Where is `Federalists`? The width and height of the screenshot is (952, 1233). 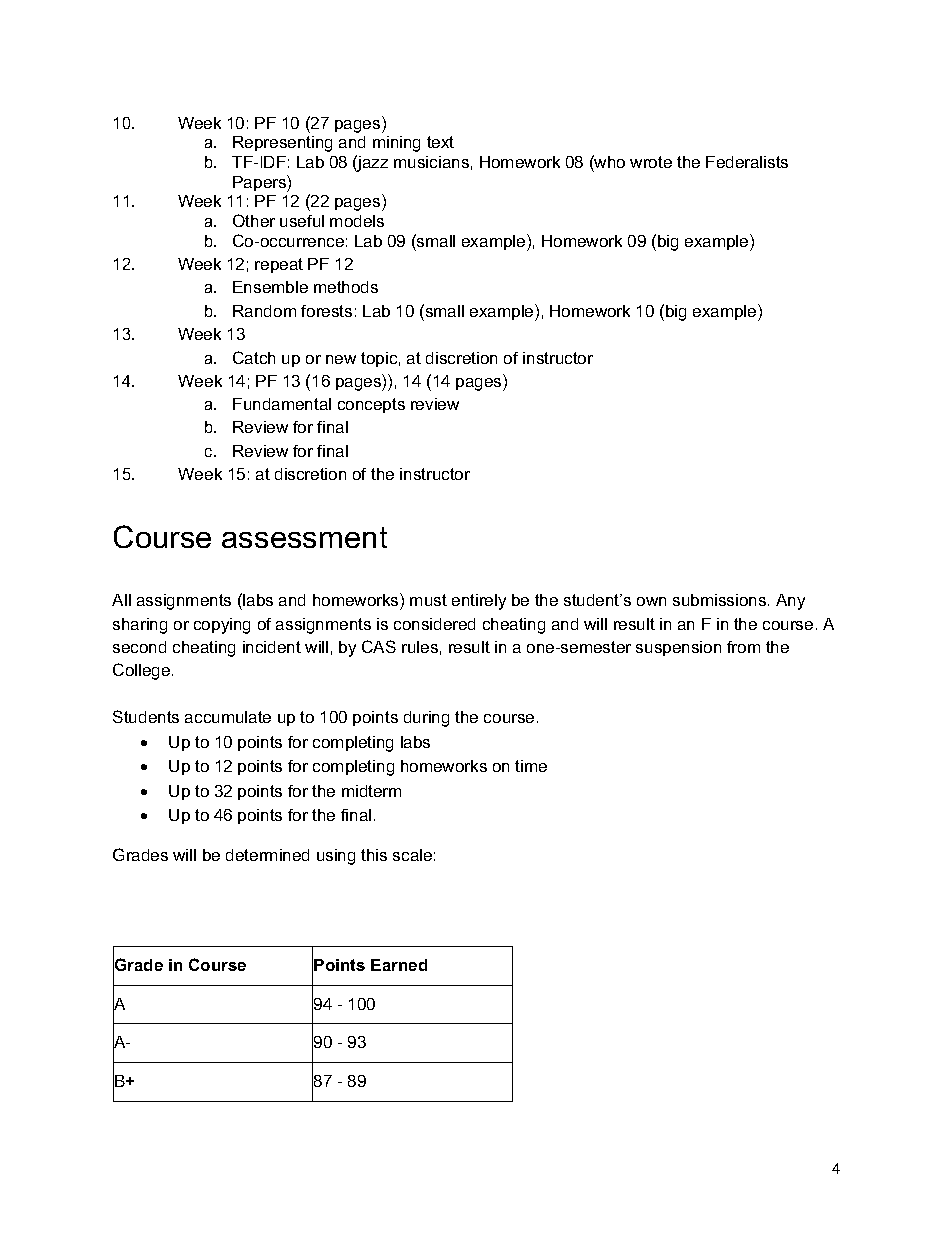
Federalists is located at coordinates (747, 162).
